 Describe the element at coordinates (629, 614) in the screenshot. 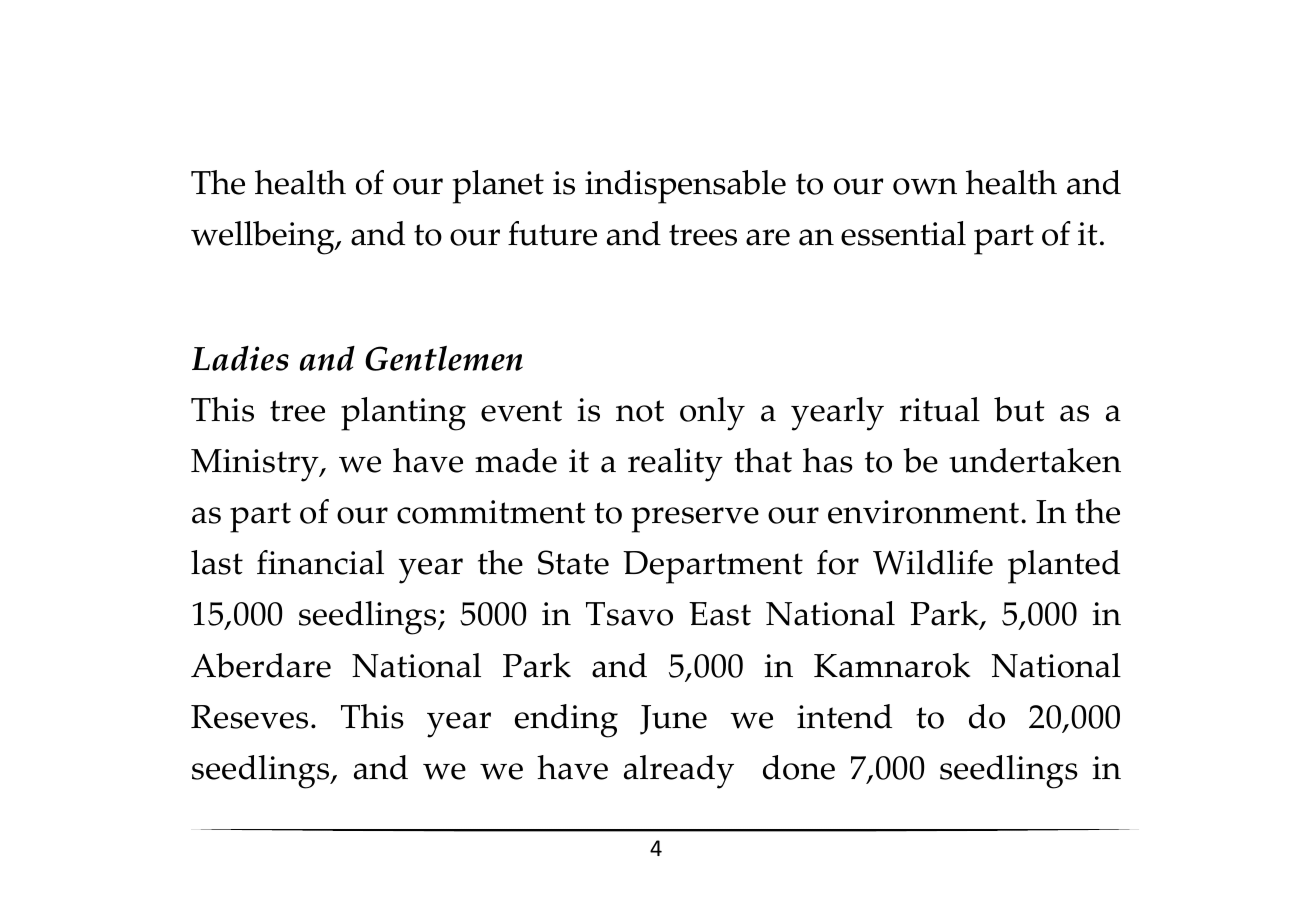

I see `Tsavo` at that location.
